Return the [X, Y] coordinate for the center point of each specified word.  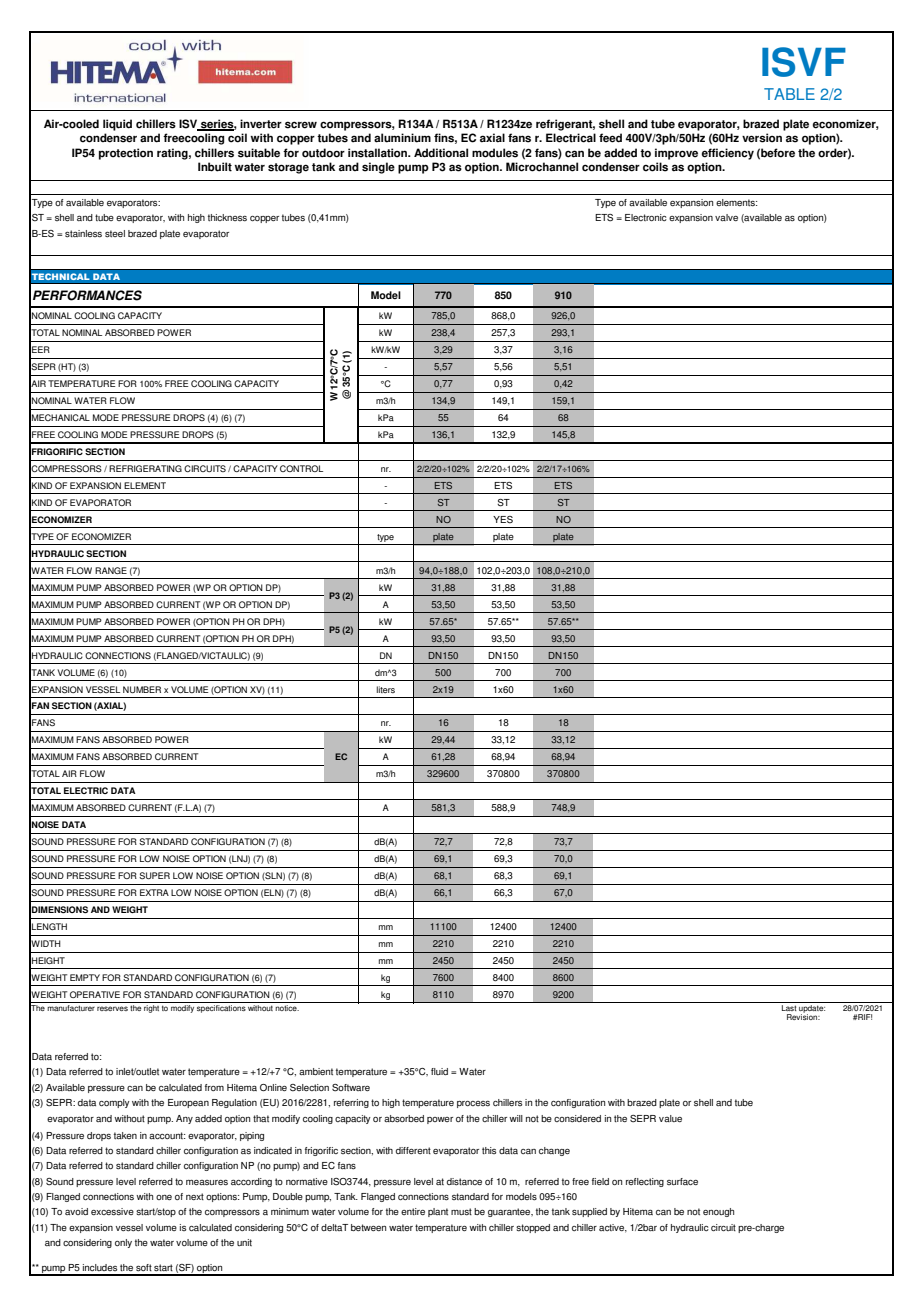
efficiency [728, 154]
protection [126, 154]
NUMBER [142, 689]
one [164, 1197]
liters [386, 689]
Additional [441, 153]
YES [503, 520]
